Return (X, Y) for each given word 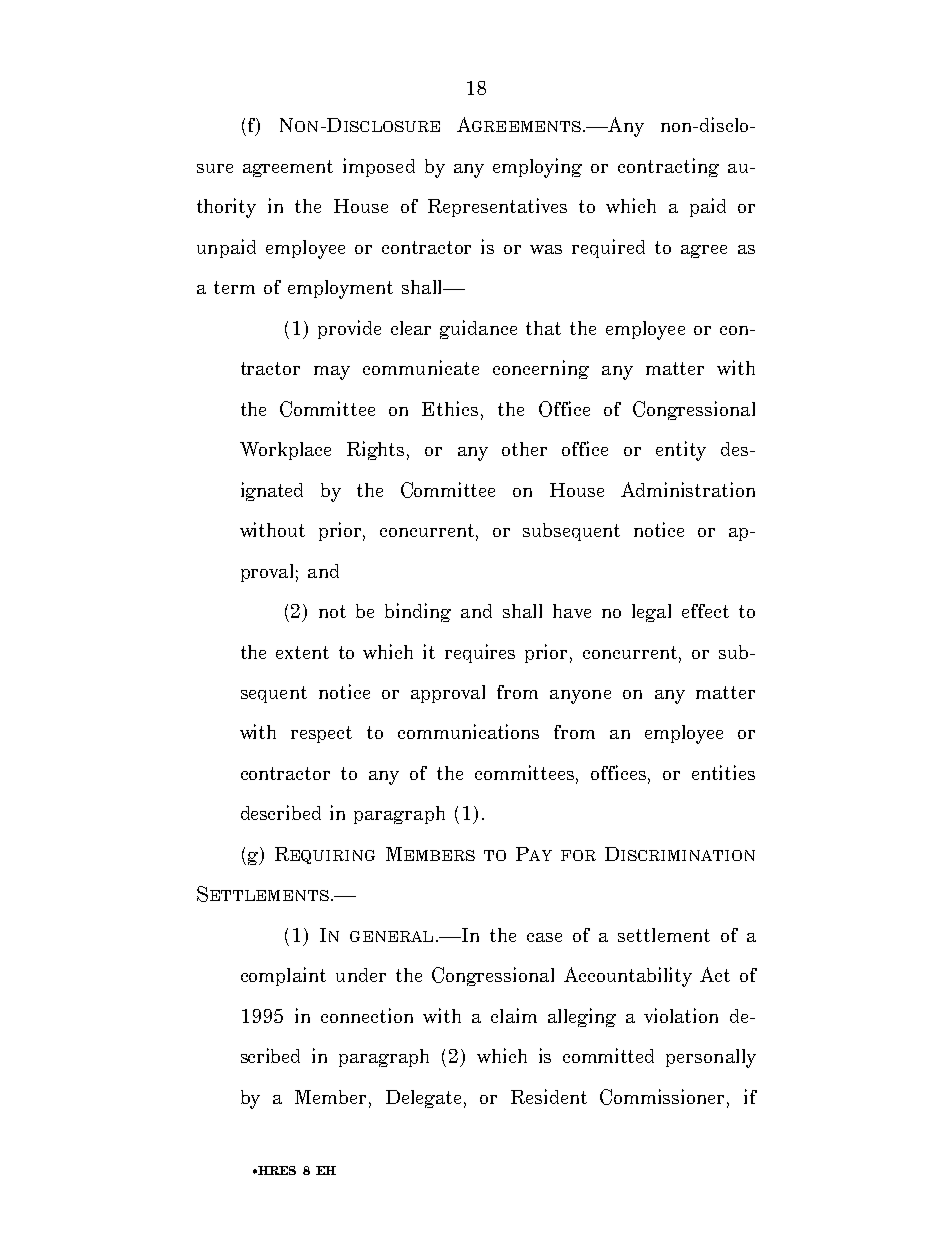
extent (302, 652)
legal (651, 613)
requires (480, 653)
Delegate (423, 1099)
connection (367, 1015)
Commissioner (664, 1098)
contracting (668, 167)
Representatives (497, 207)
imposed (379, 167)
